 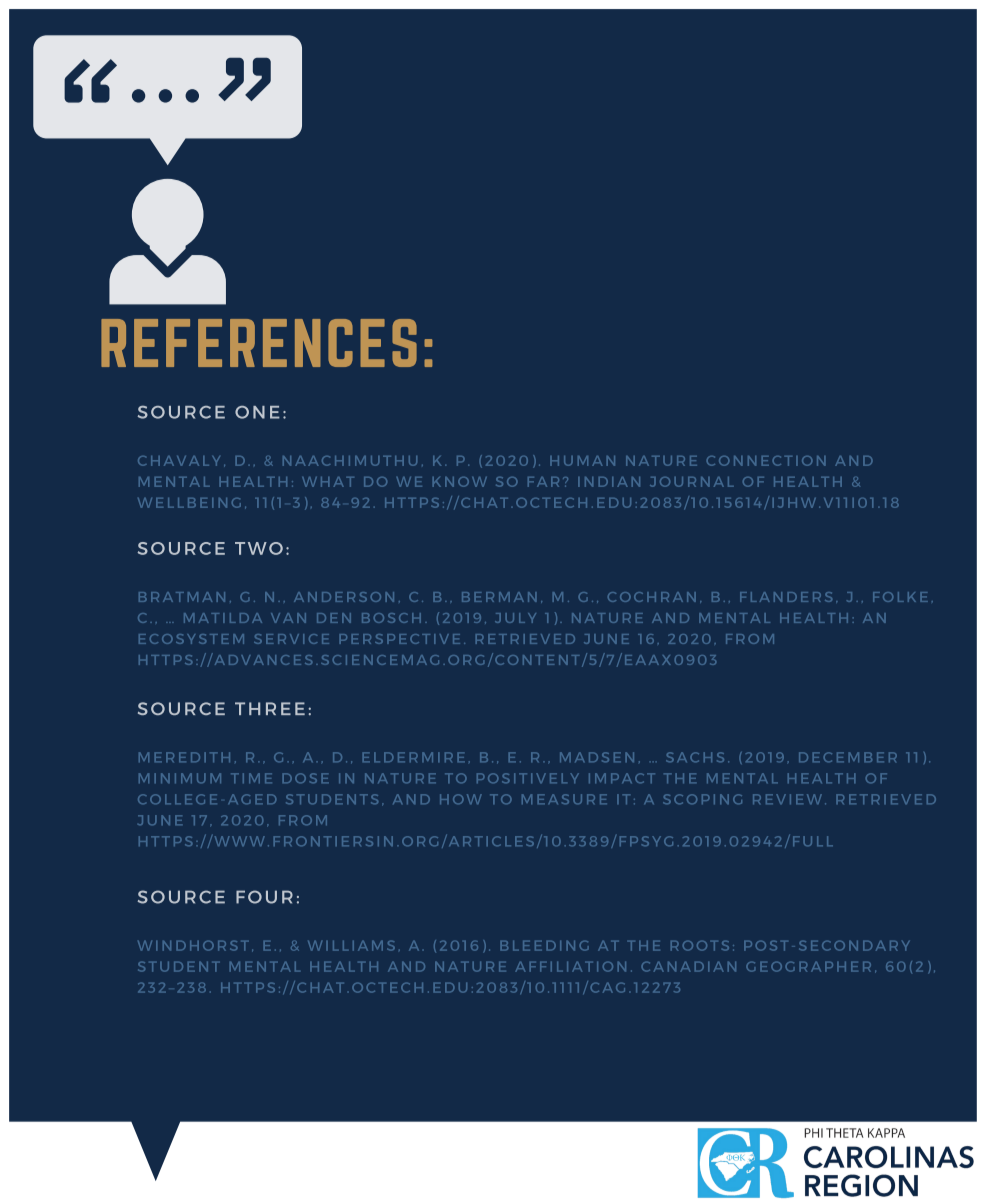 What do you see at coordinates (544, 946) in the screenshot?
I see `BLEEDING` at bounding box center [544, 946].
